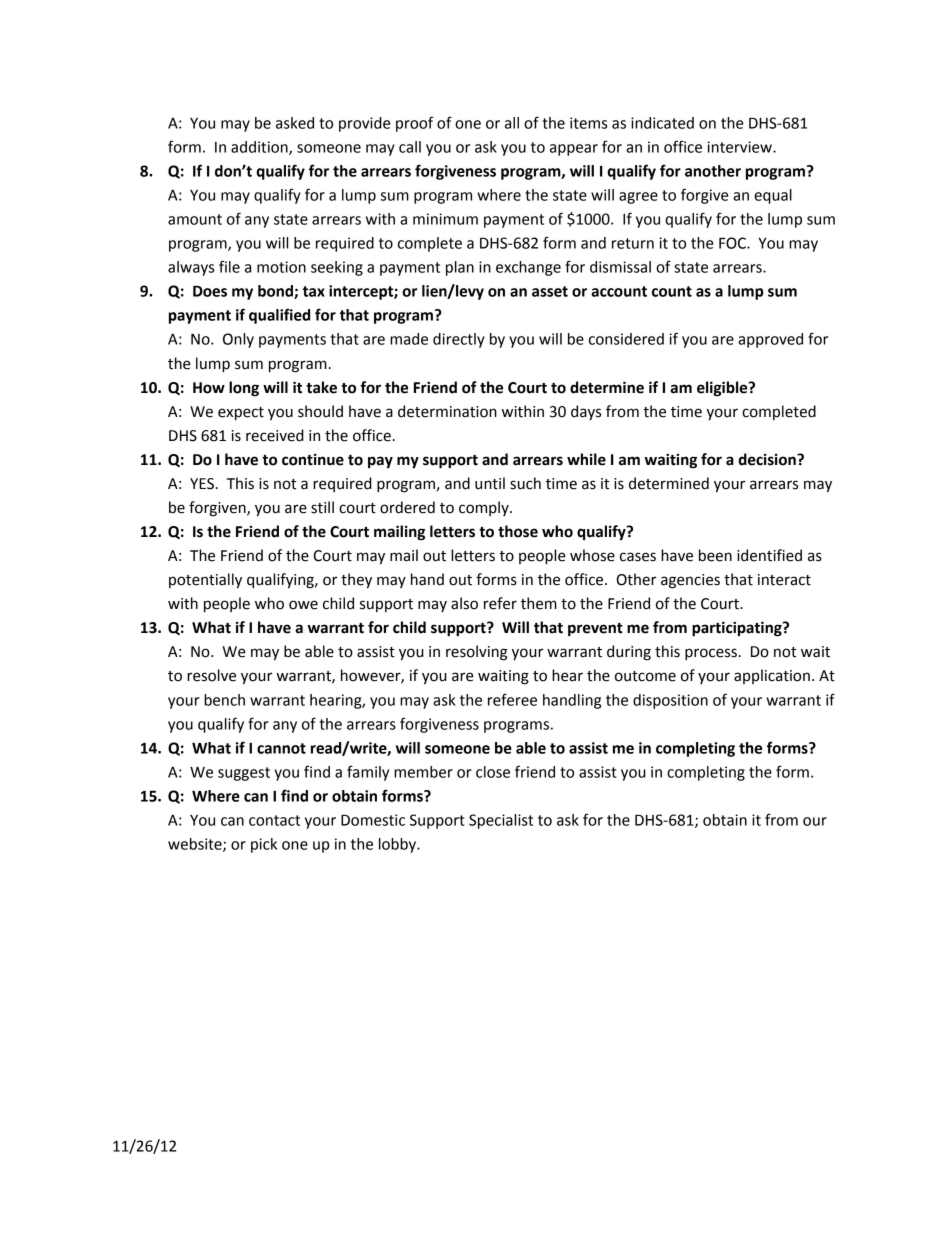 Image resolution: width=952 pixels, height=1233 pixels. What do you see at coordinates (690, 581) in the screenshot?
I see `agencies` at bounding box center [690, 581].
